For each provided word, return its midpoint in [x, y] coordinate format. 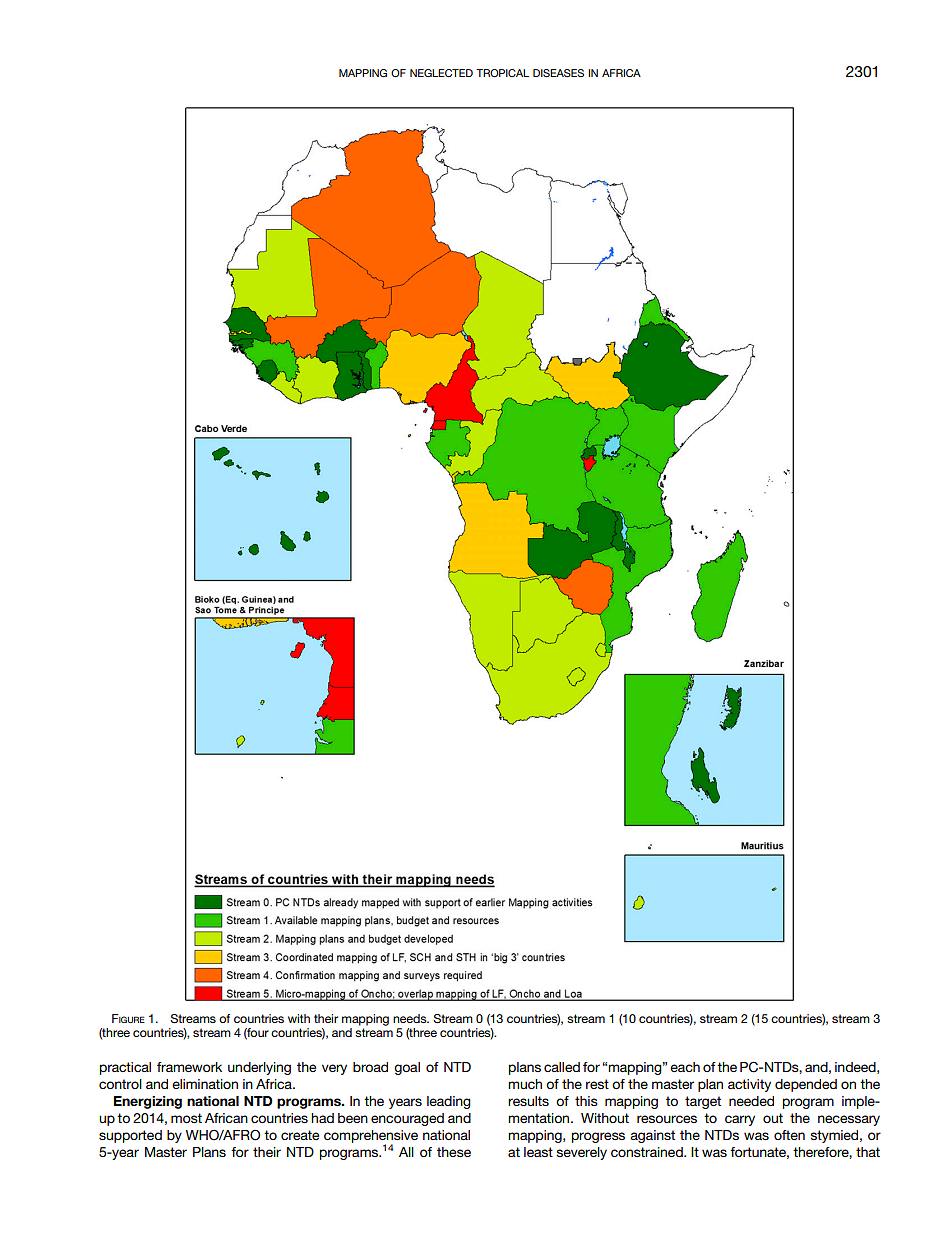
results [528, 1101]
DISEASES [558, 73]
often [789, 1135]
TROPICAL [502, 73]
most [186, 1118]
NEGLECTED [441, 73]
